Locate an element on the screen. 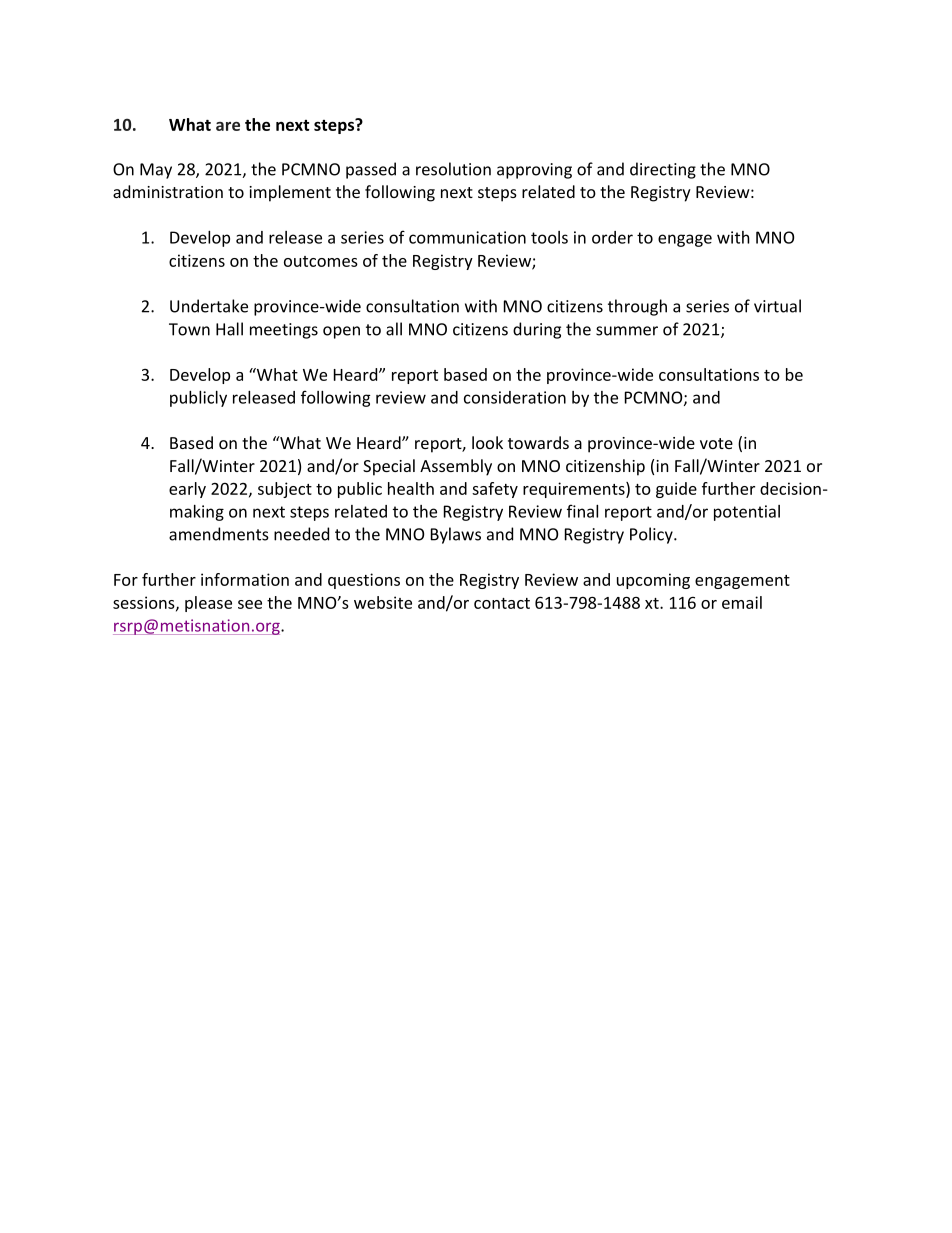 The image size is (952, 1233). during is located at coordinates (537, 330).
